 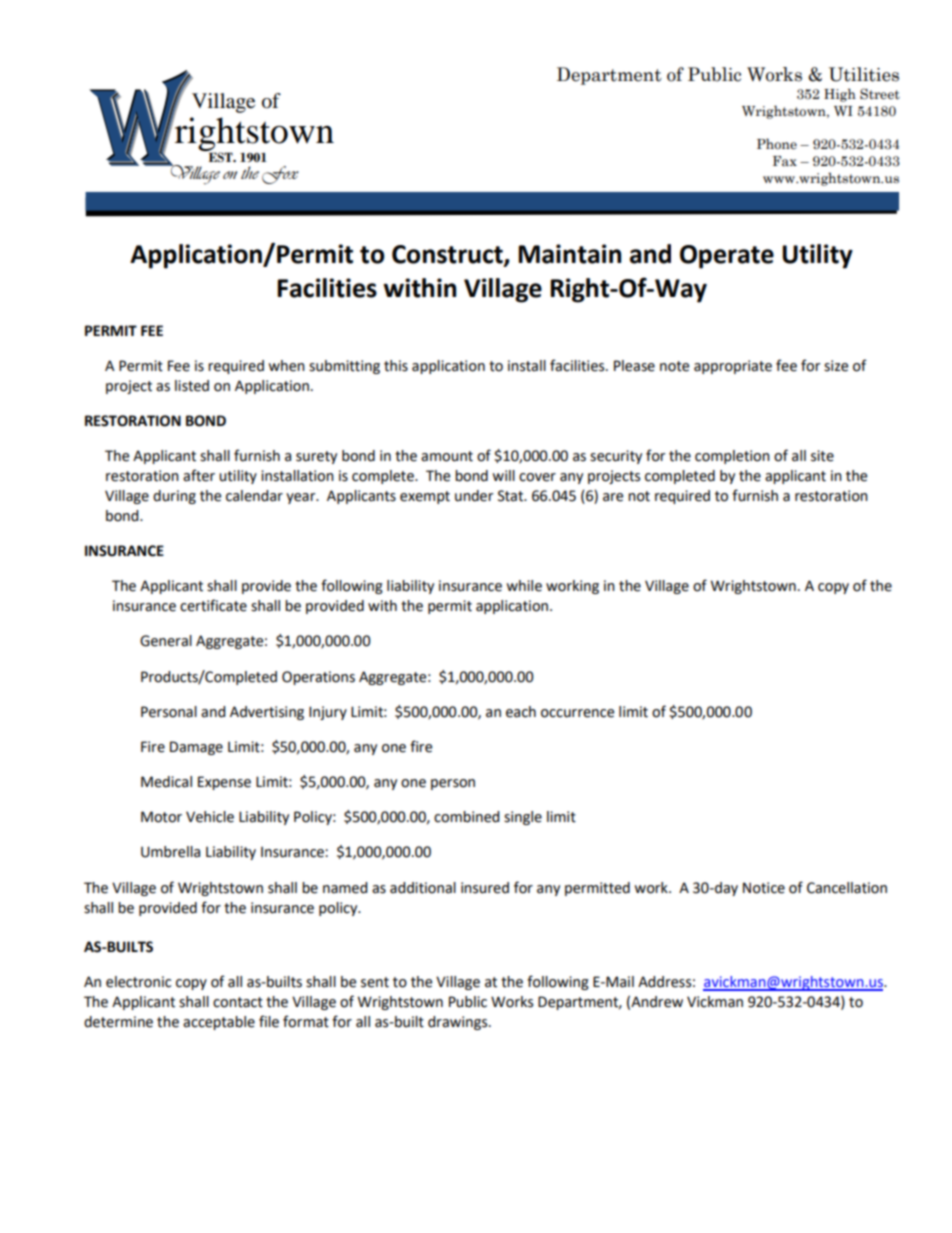 I want to click on drawings, so click(x=459, y=1023).
